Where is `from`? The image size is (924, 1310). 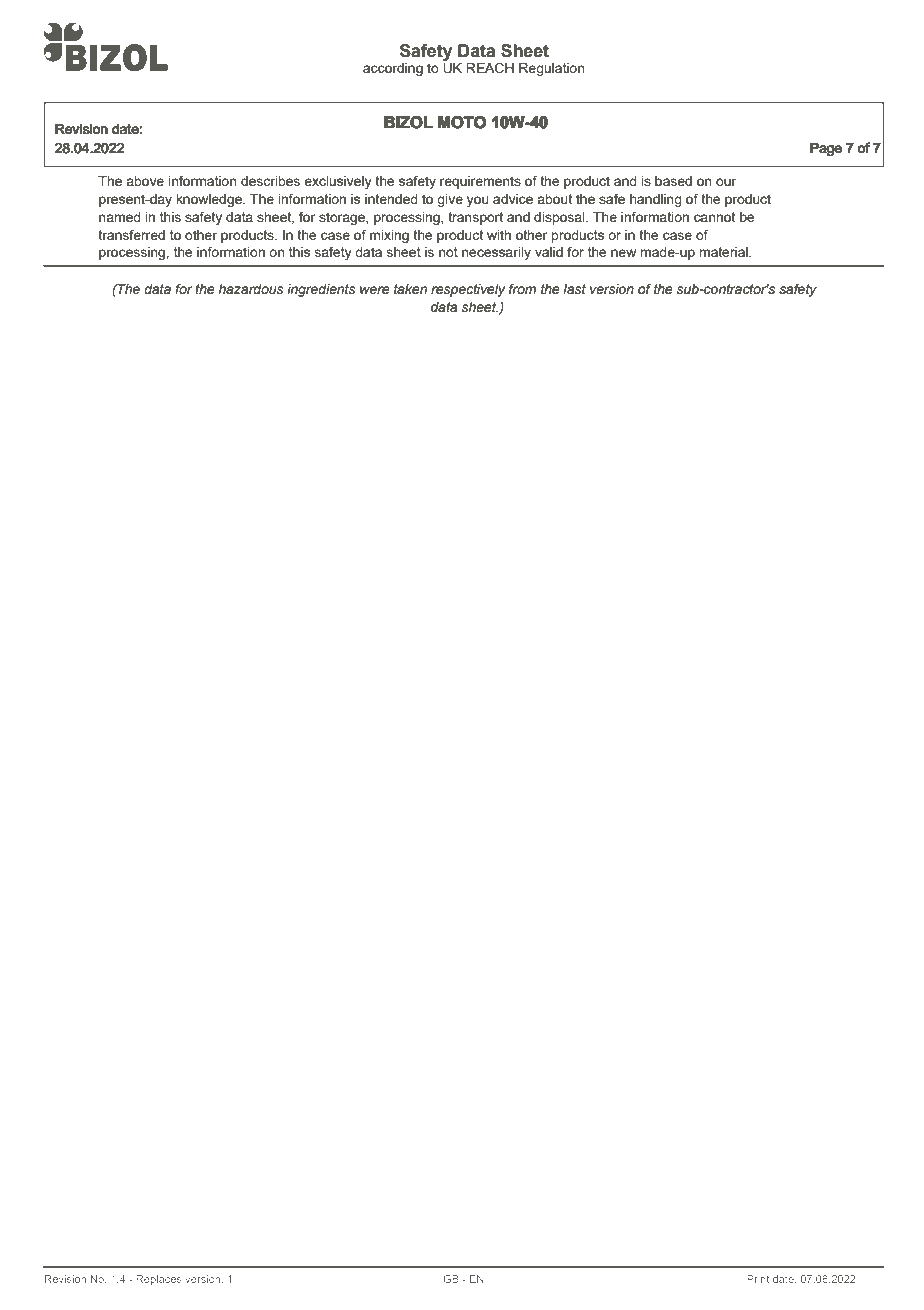
from is located at coordinates (522, 289).
